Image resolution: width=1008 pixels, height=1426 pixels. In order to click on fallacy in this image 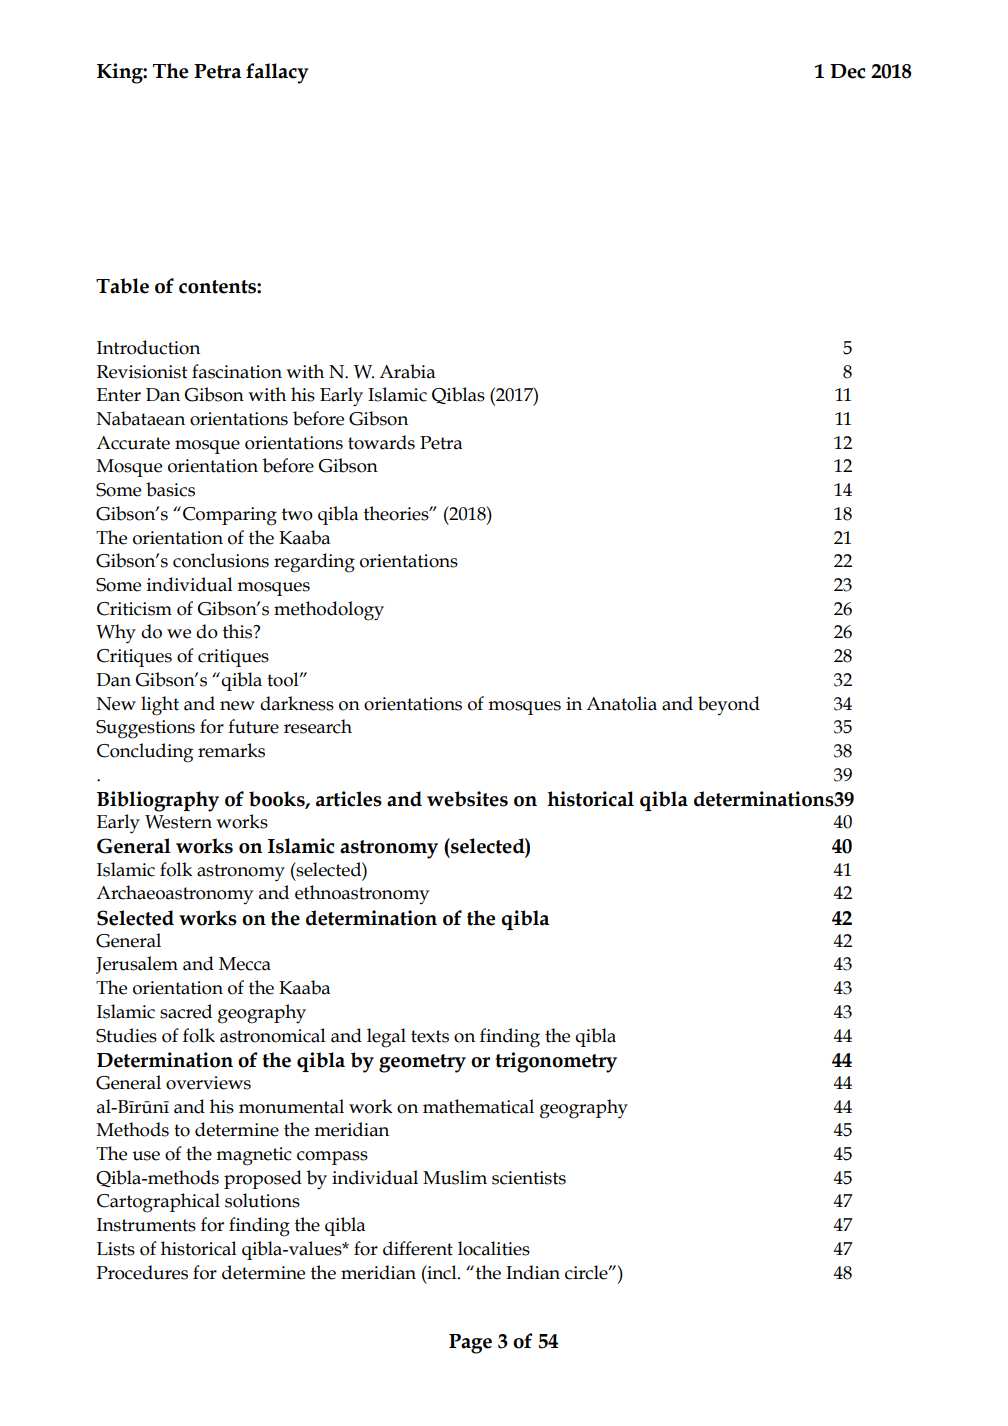, I will do `click(277, 73)`.
